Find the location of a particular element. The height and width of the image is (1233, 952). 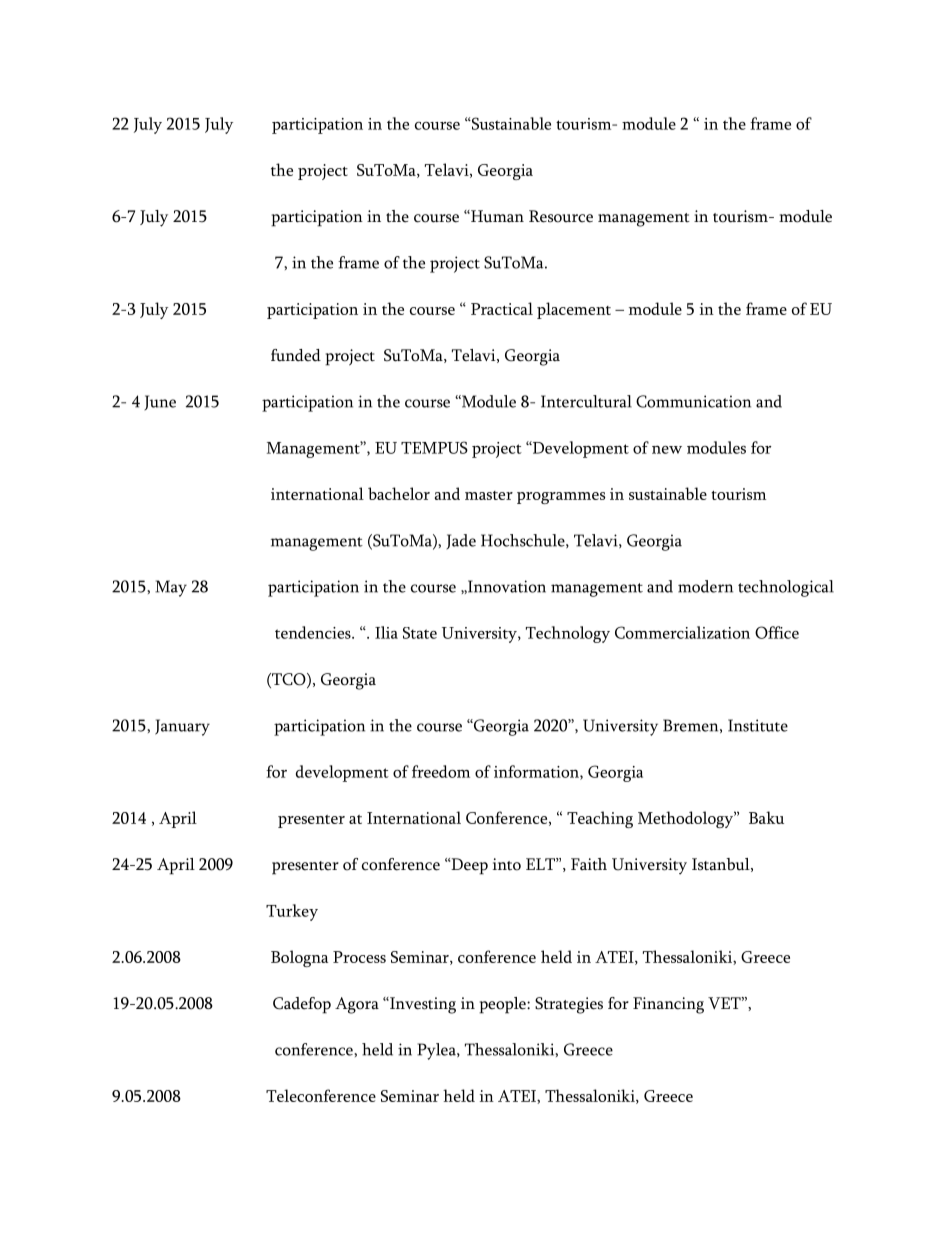

State is located at coordinates (420, 633).
